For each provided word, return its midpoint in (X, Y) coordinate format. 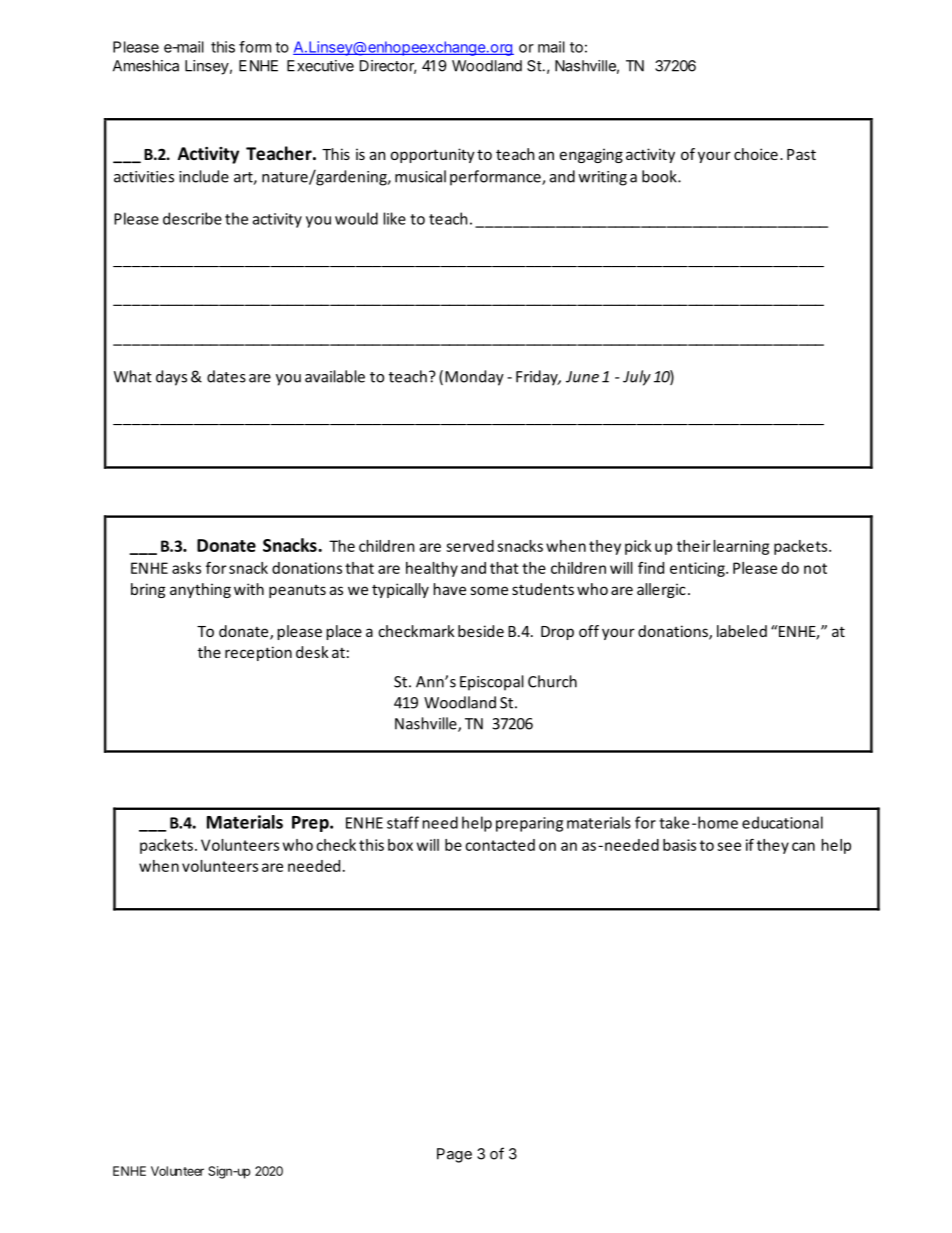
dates (226, 376)
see (729, 846)
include (204, 176)
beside (481, 631)
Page (454, 1155)
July (637, 378)
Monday (474, 378)
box (400, 845)
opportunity (433, 155)
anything (200, 590)
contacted (500, 845)
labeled (742, 631)
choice (756, 154)
